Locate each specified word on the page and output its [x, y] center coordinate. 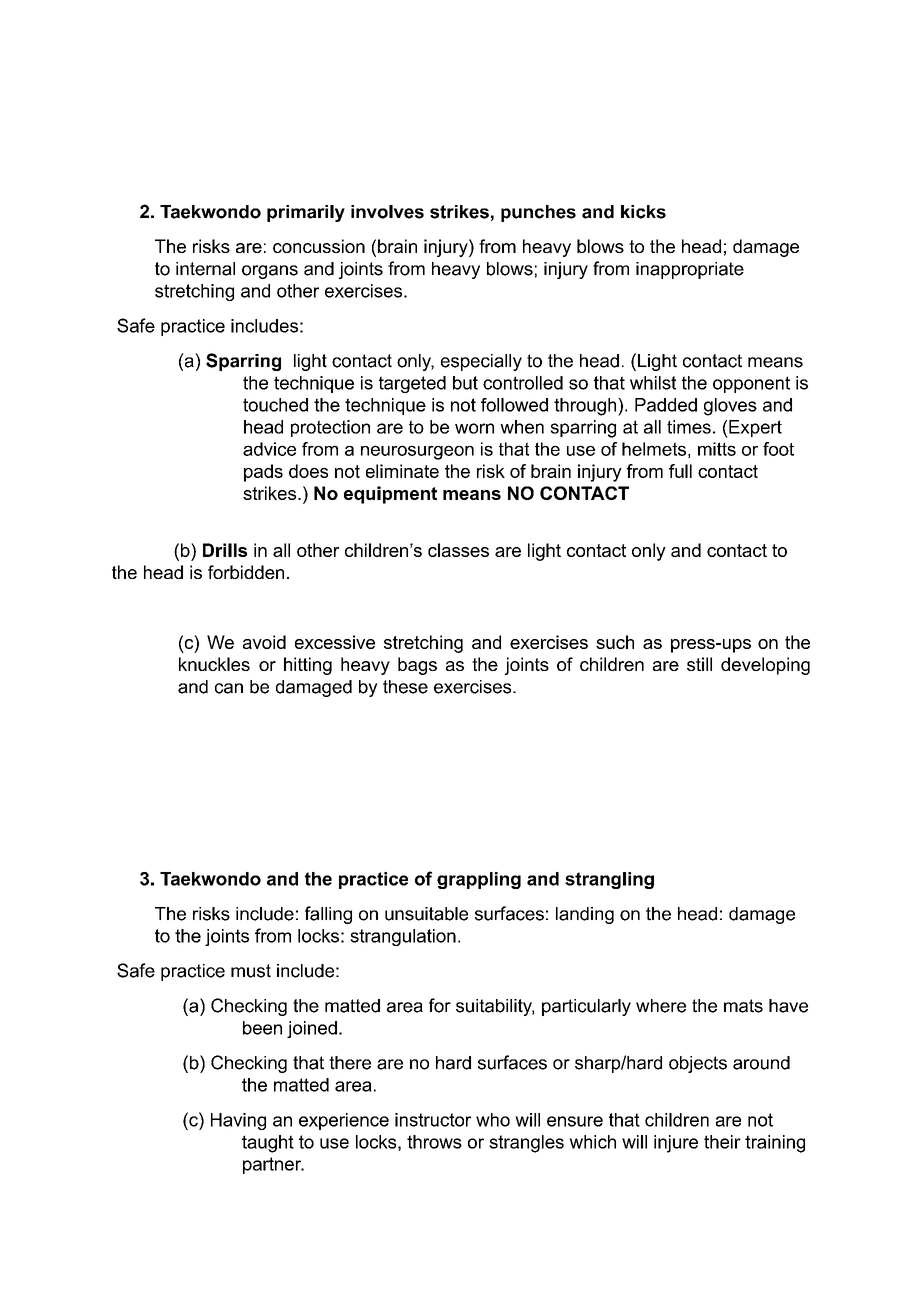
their [722, 1142]
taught [268, 1144]
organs [270, 272]
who [493, 1120]
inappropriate [690, 270]
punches [538, 213]
